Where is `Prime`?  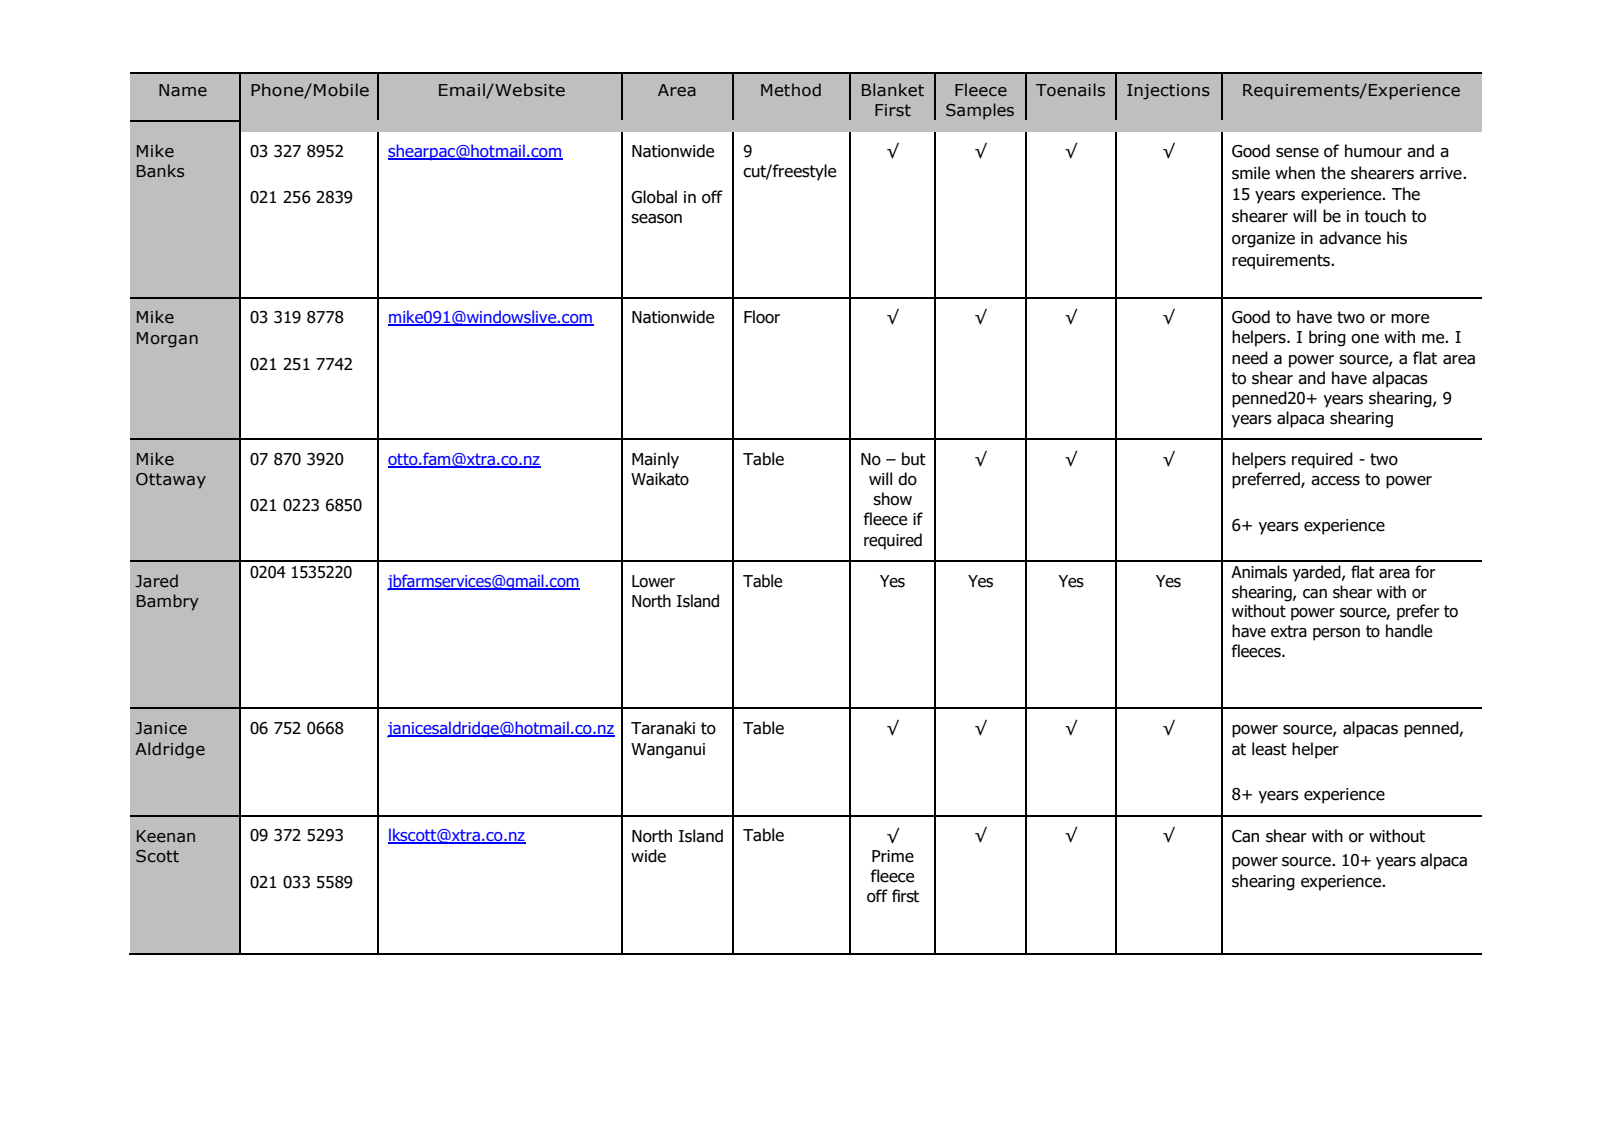 Prime is located at coordinates (893, 856).
